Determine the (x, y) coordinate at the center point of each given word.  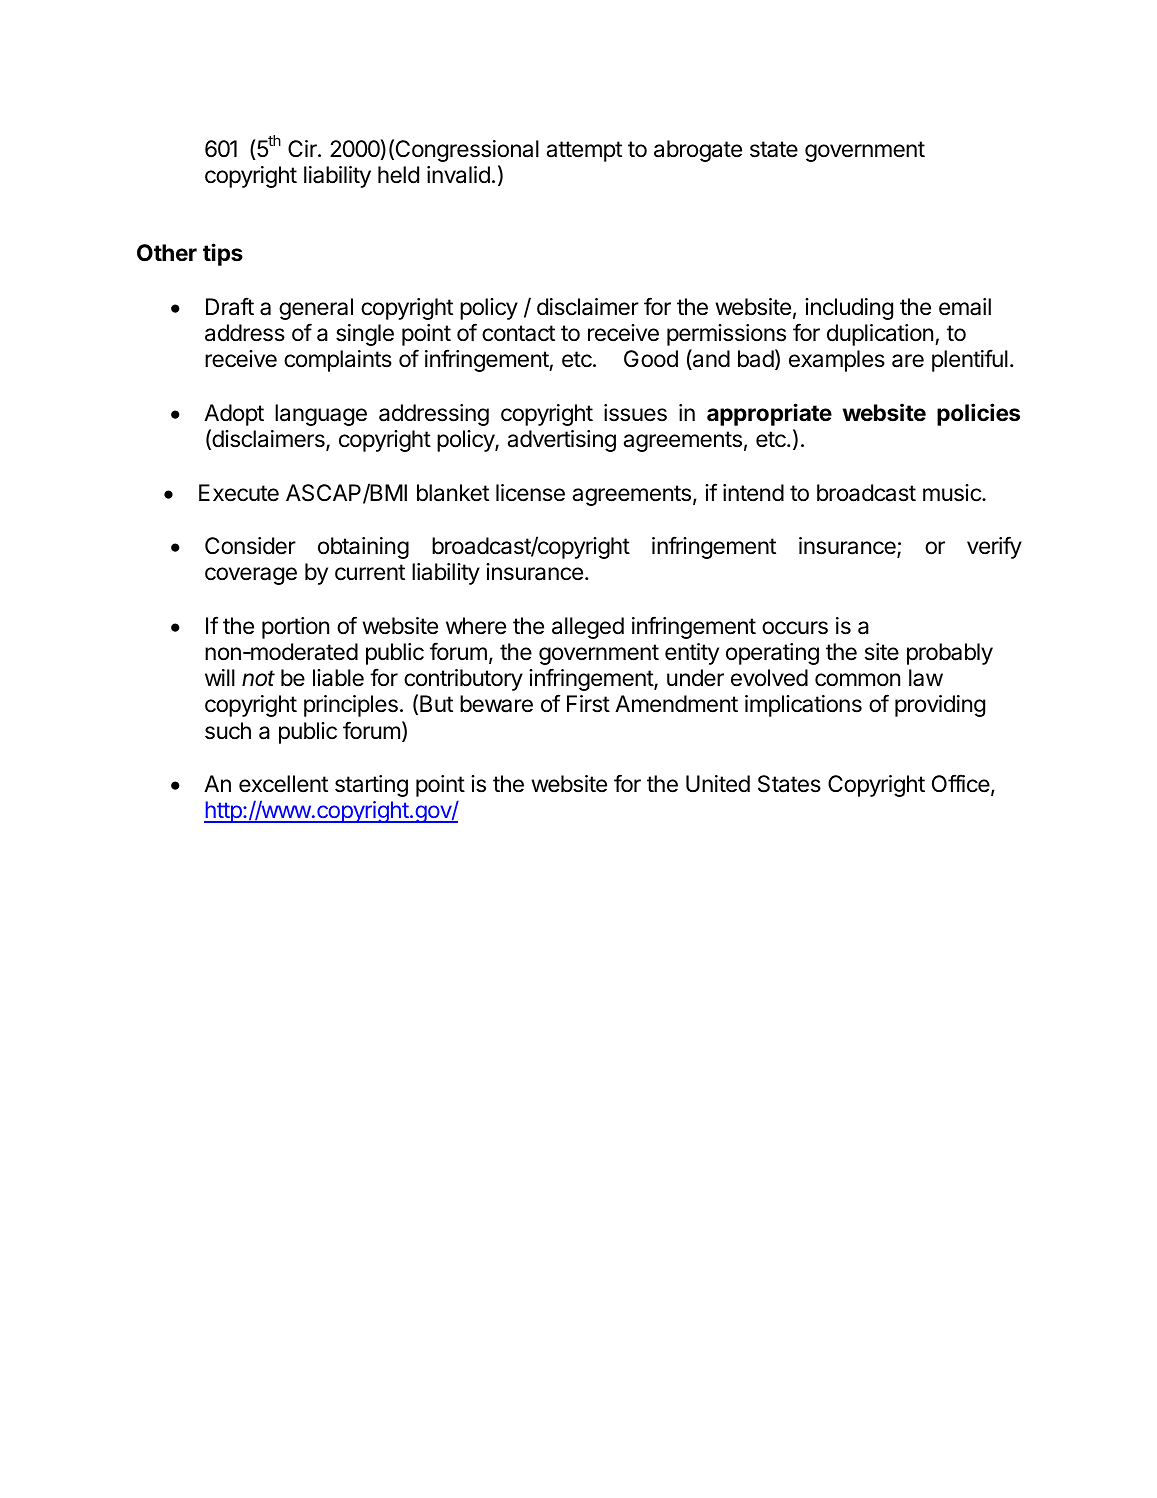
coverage (251, 576)
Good (651, 359)
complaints (338, 361)
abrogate (698, 151)
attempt (584, 151)
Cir (303, 148)
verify (994, 547)
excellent (283, 784)
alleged (588, 628)
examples (837, 361)
